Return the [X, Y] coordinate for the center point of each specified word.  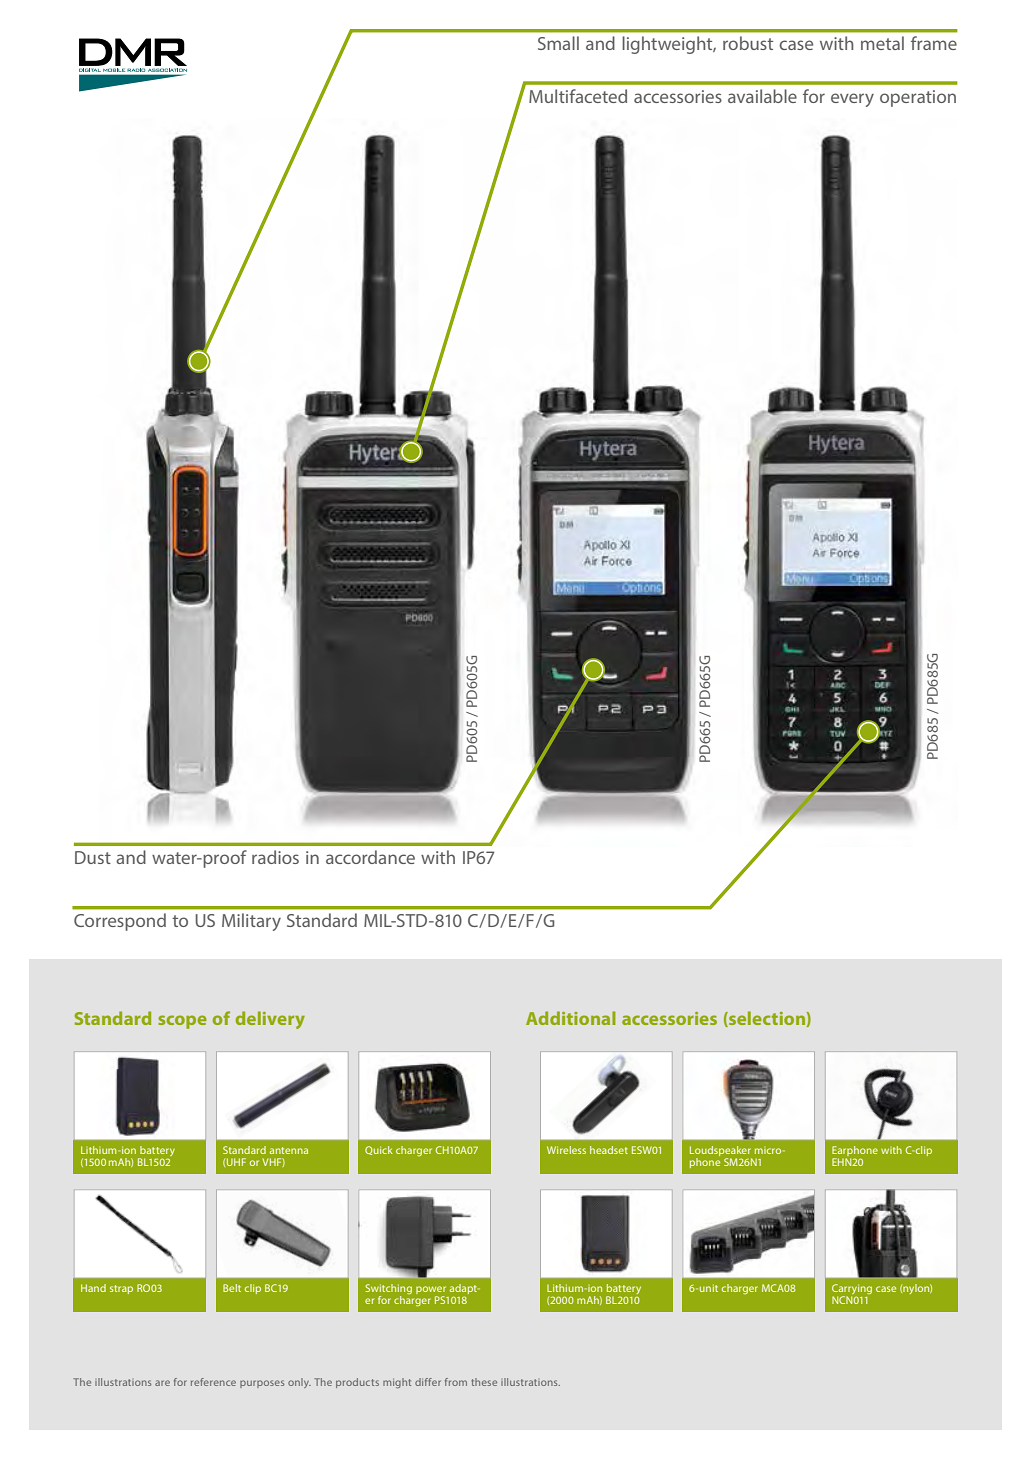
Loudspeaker [720, 1151]
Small [558, 43]
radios [275, 857]
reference [213, 1382]
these [484, 1382]
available [762, 96]
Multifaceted [578, 96]
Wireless [566, 1150]
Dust [93, 857]
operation [918, 98]
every [852, 100]
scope [182, 1022]
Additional [571, 1018]
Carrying [852, 1290]
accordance [370, 857]
